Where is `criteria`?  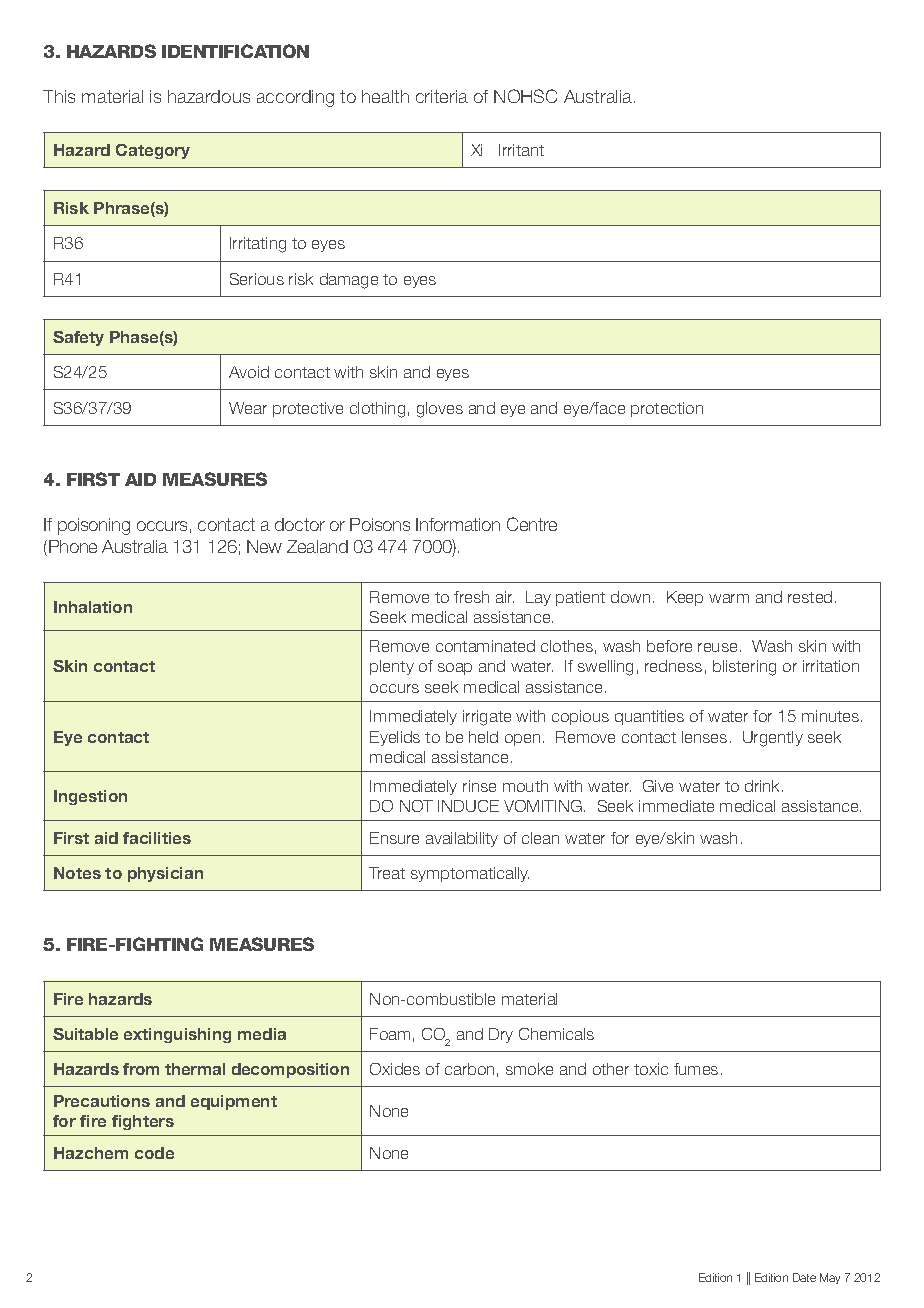
criteria is located at coordinates (442, 96).
